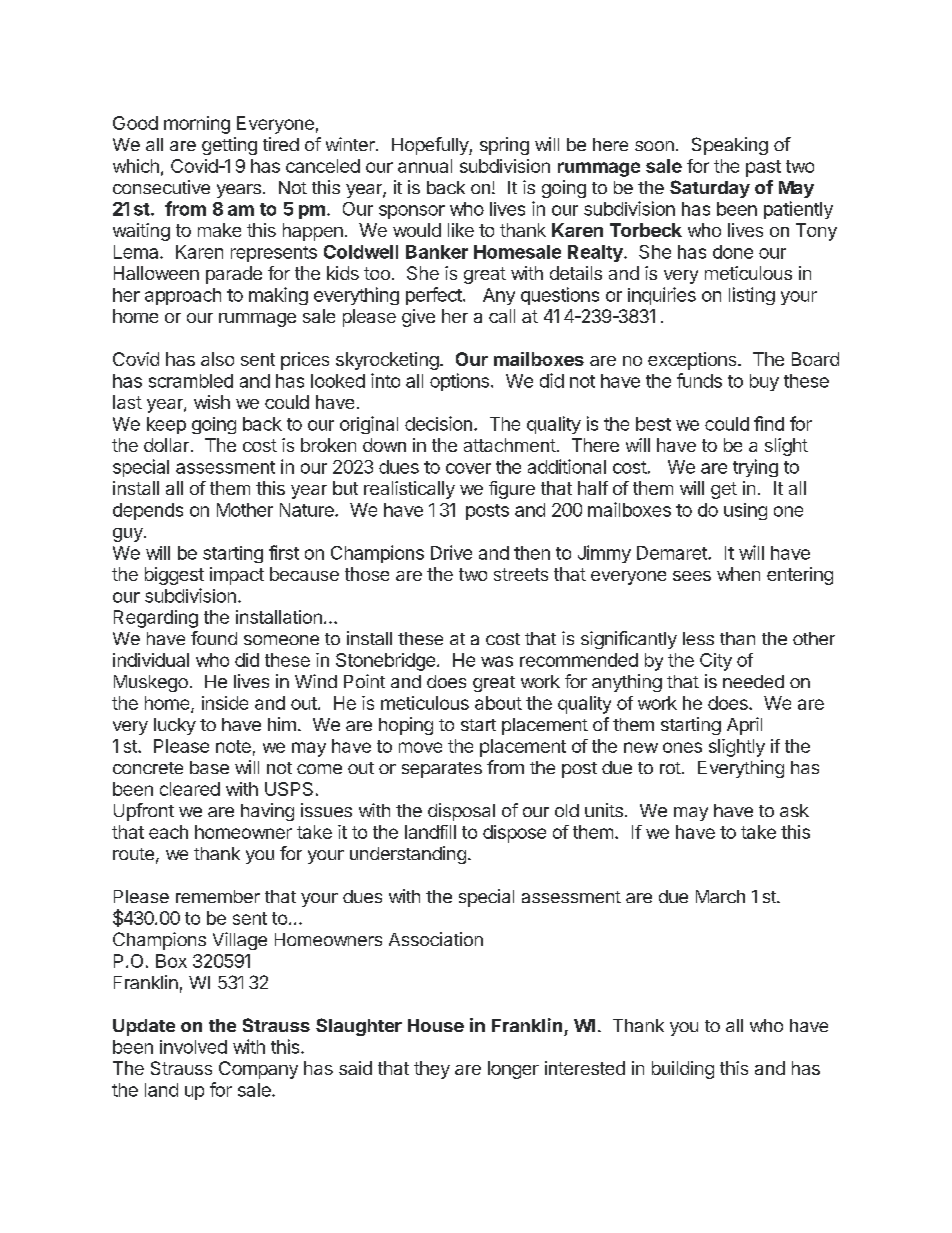  Describe the element at coordinates (504, 146) in the screenshot. I see `spring` at that location.
